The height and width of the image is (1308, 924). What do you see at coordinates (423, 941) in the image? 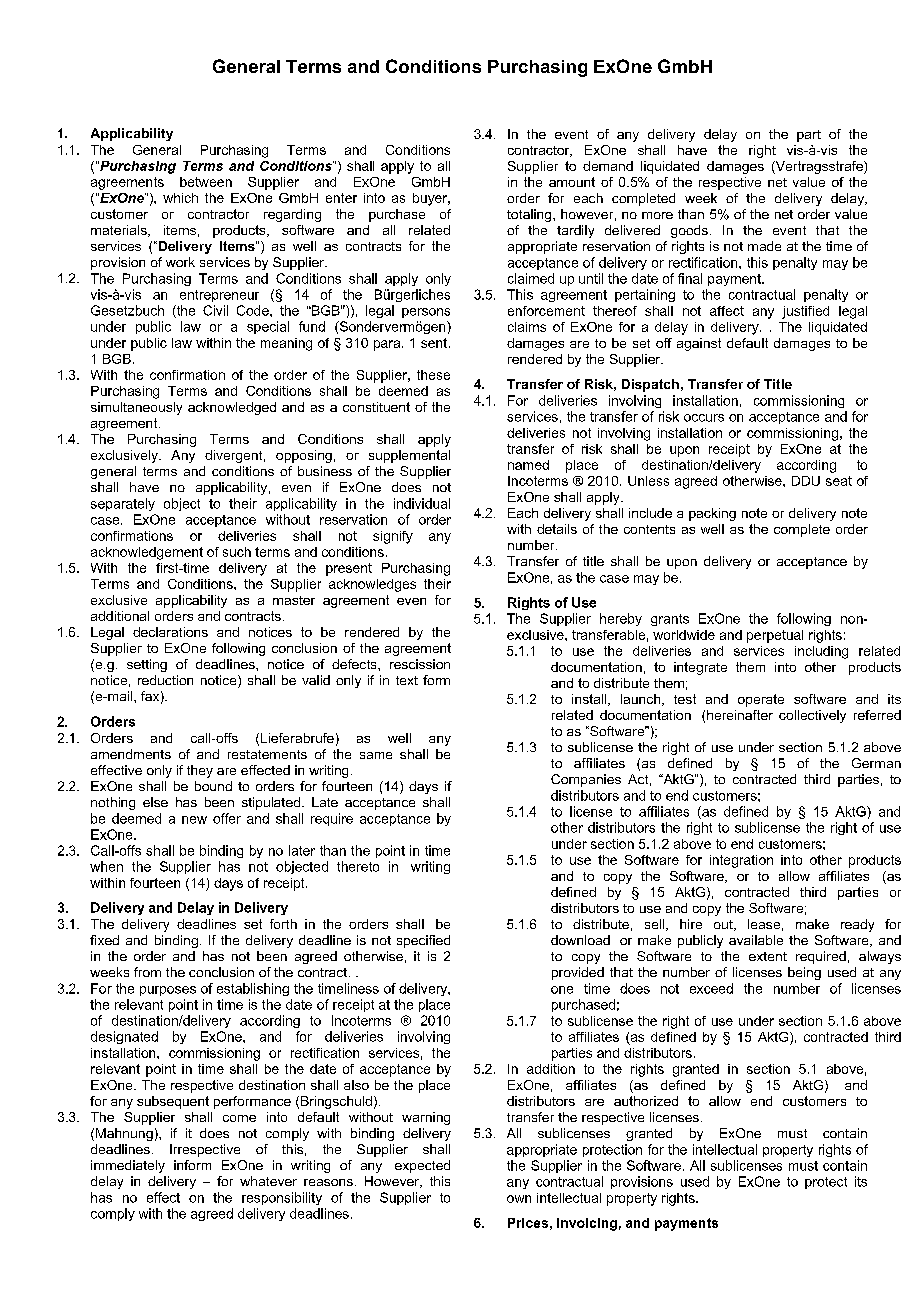
I see `specified` at bounding box center [423, 941].
